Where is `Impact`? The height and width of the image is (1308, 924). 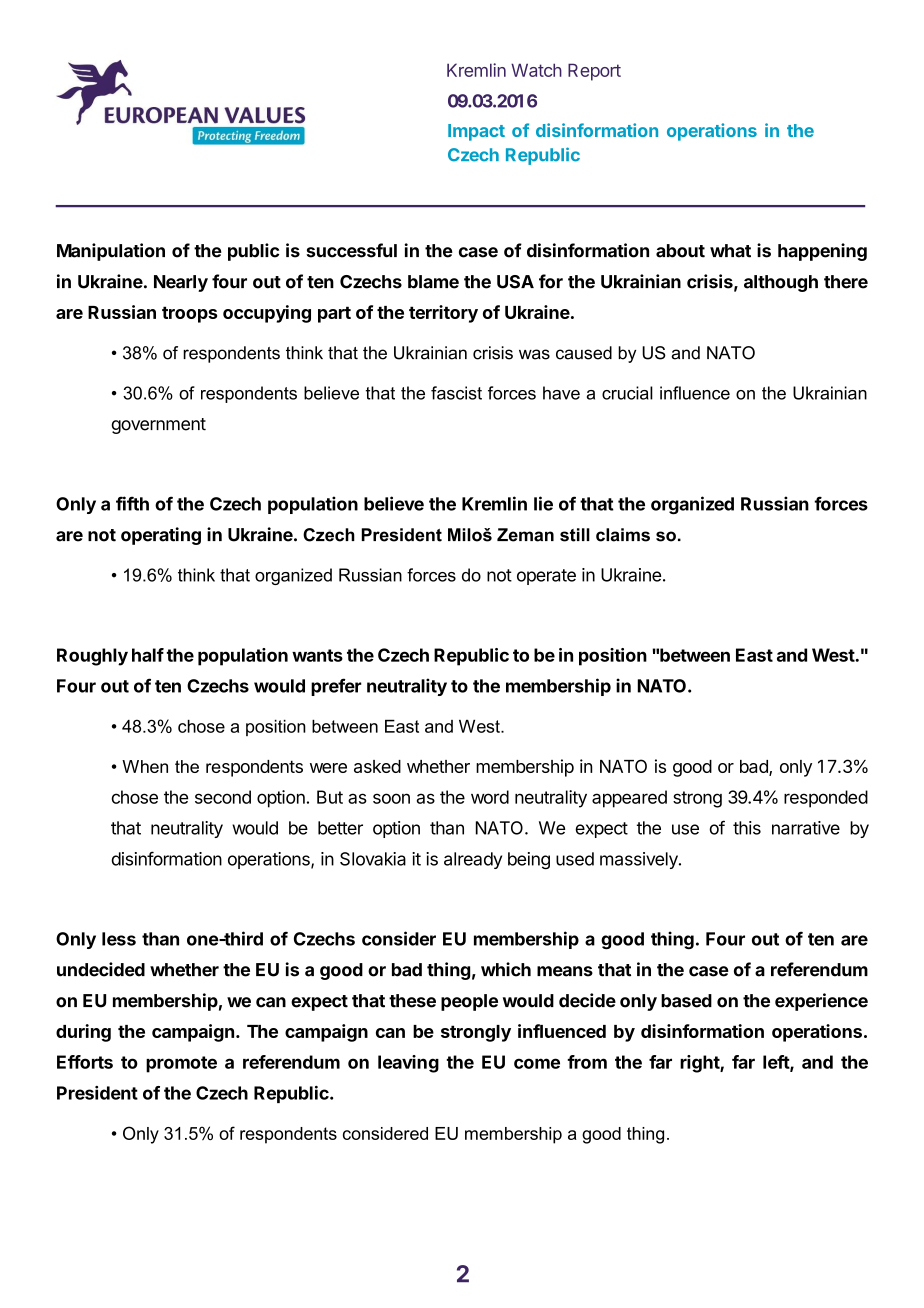
Impact is located at coordinates (476, 132).
